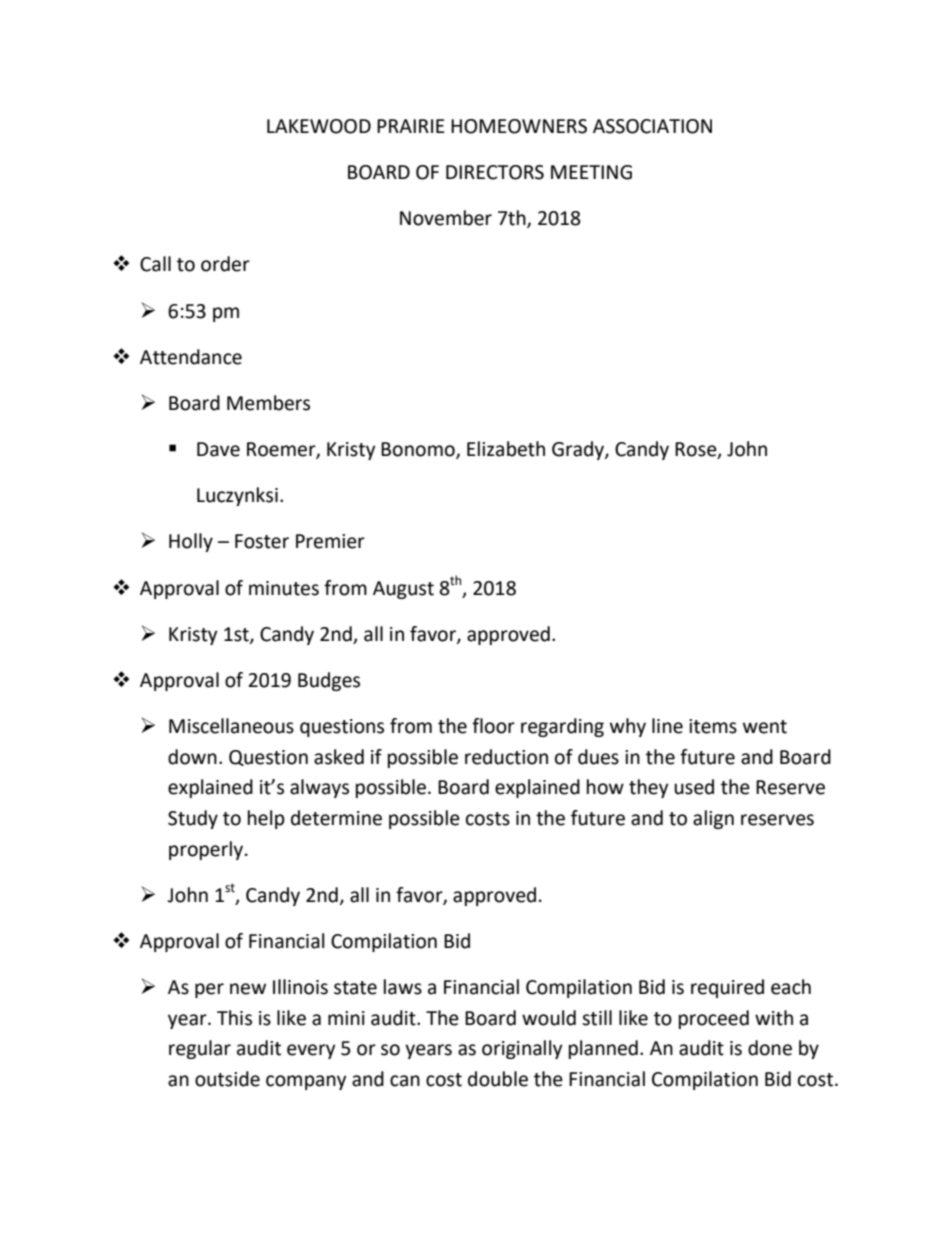  I want to click on ASSOCIATION, so click(652, 126).
